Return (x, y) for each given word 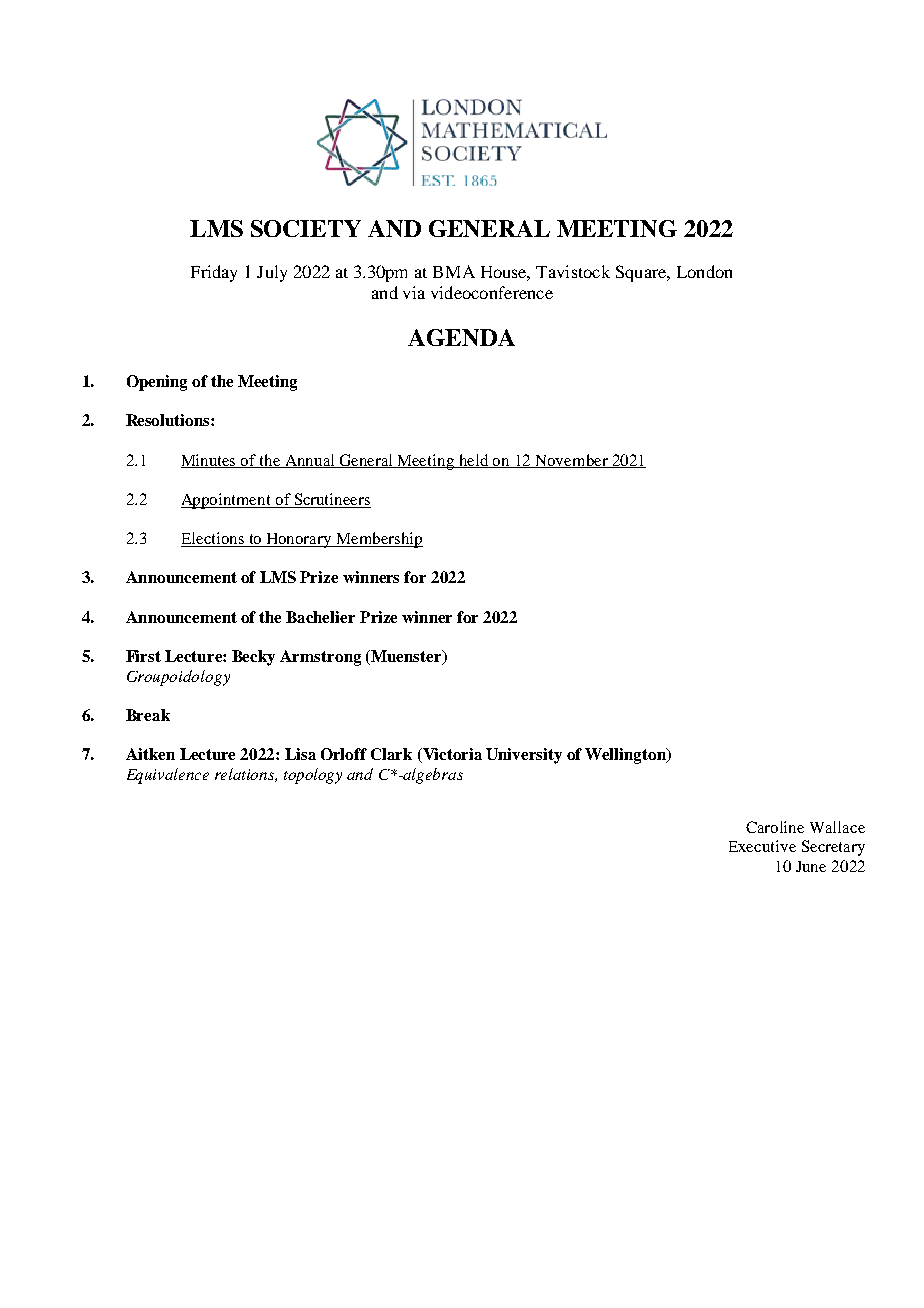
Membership (378, 540)
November (571, 461)
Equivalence (168, 776)
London (704, 271)
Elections (213, 539)
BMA (454, 271)
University (524, 756)
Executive (762, 846)
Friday (214, 273)
